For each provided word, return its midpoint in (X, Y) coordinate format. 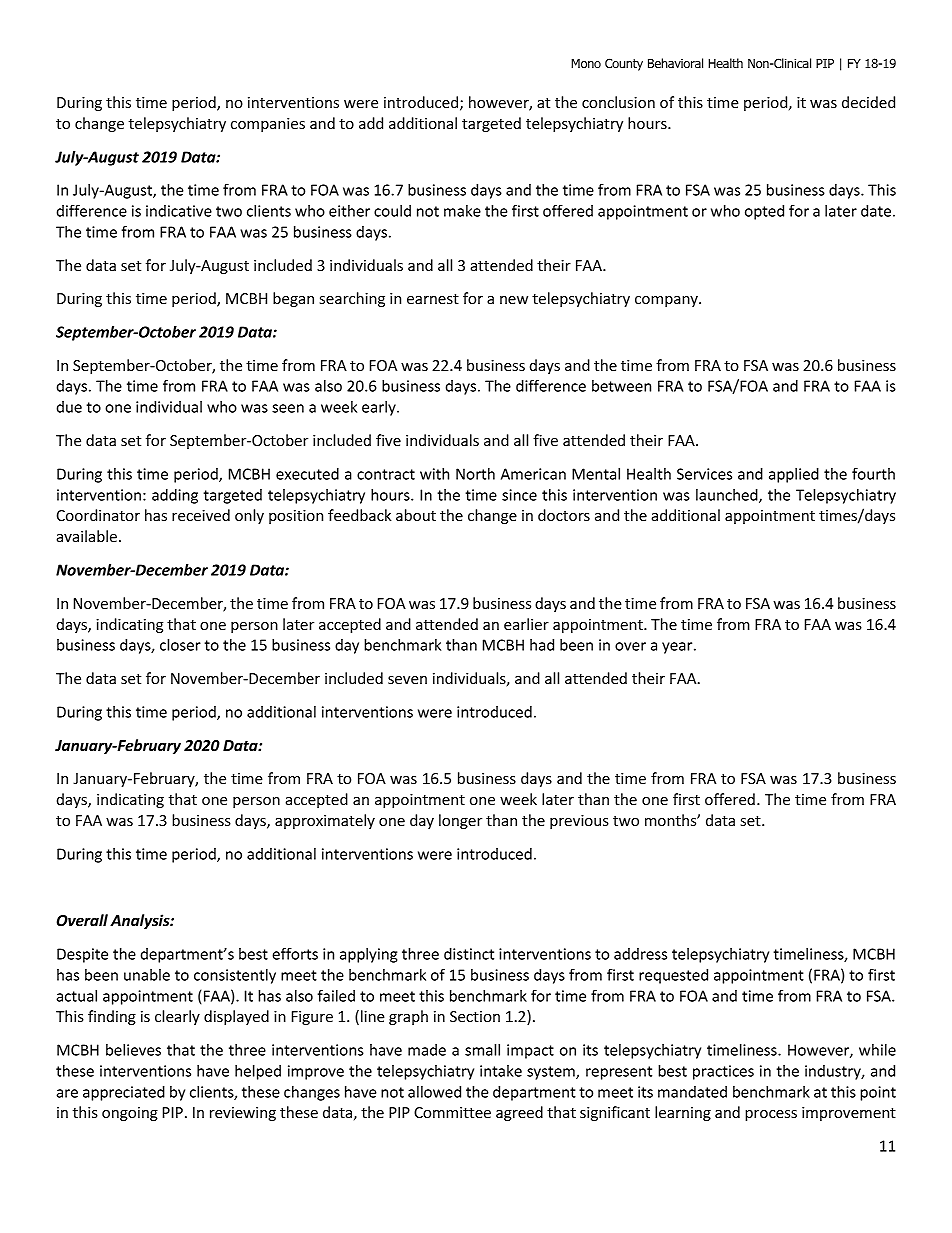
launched (728, 496)
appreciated (124, 1093)
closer (180, 645)
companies (268, 125)
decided (868, 102)
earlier (526, 624)
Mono (586, 63)
